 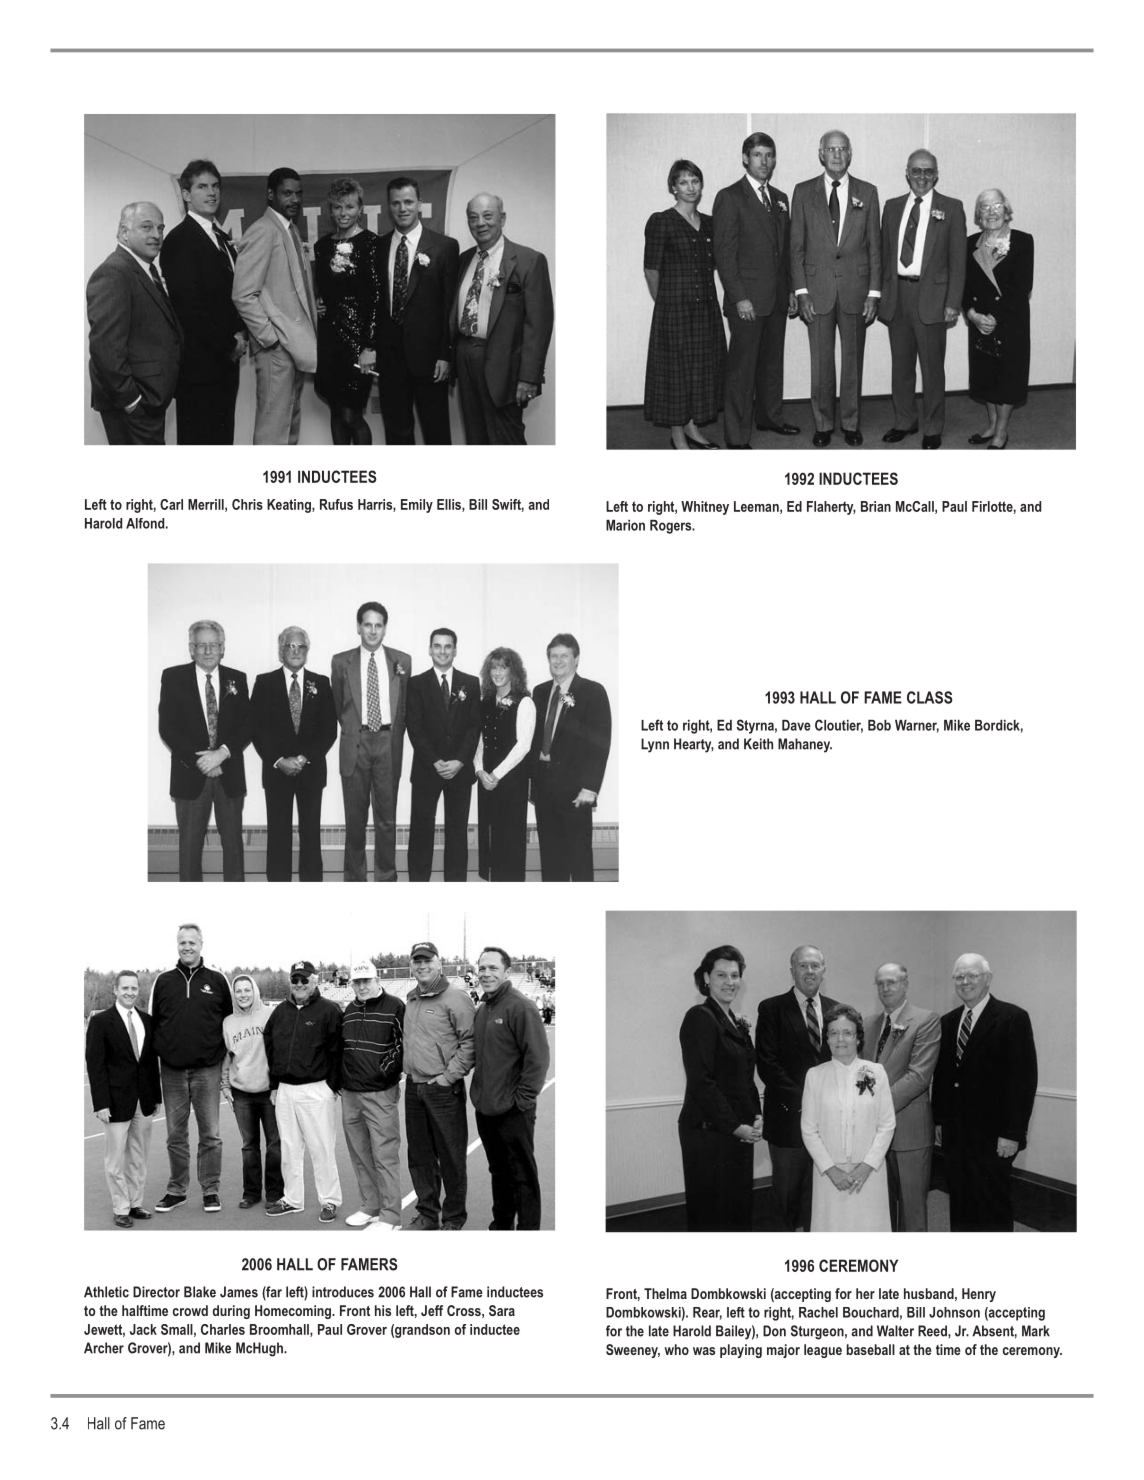 I want to click on Keith, so click(x=758, y=744).
